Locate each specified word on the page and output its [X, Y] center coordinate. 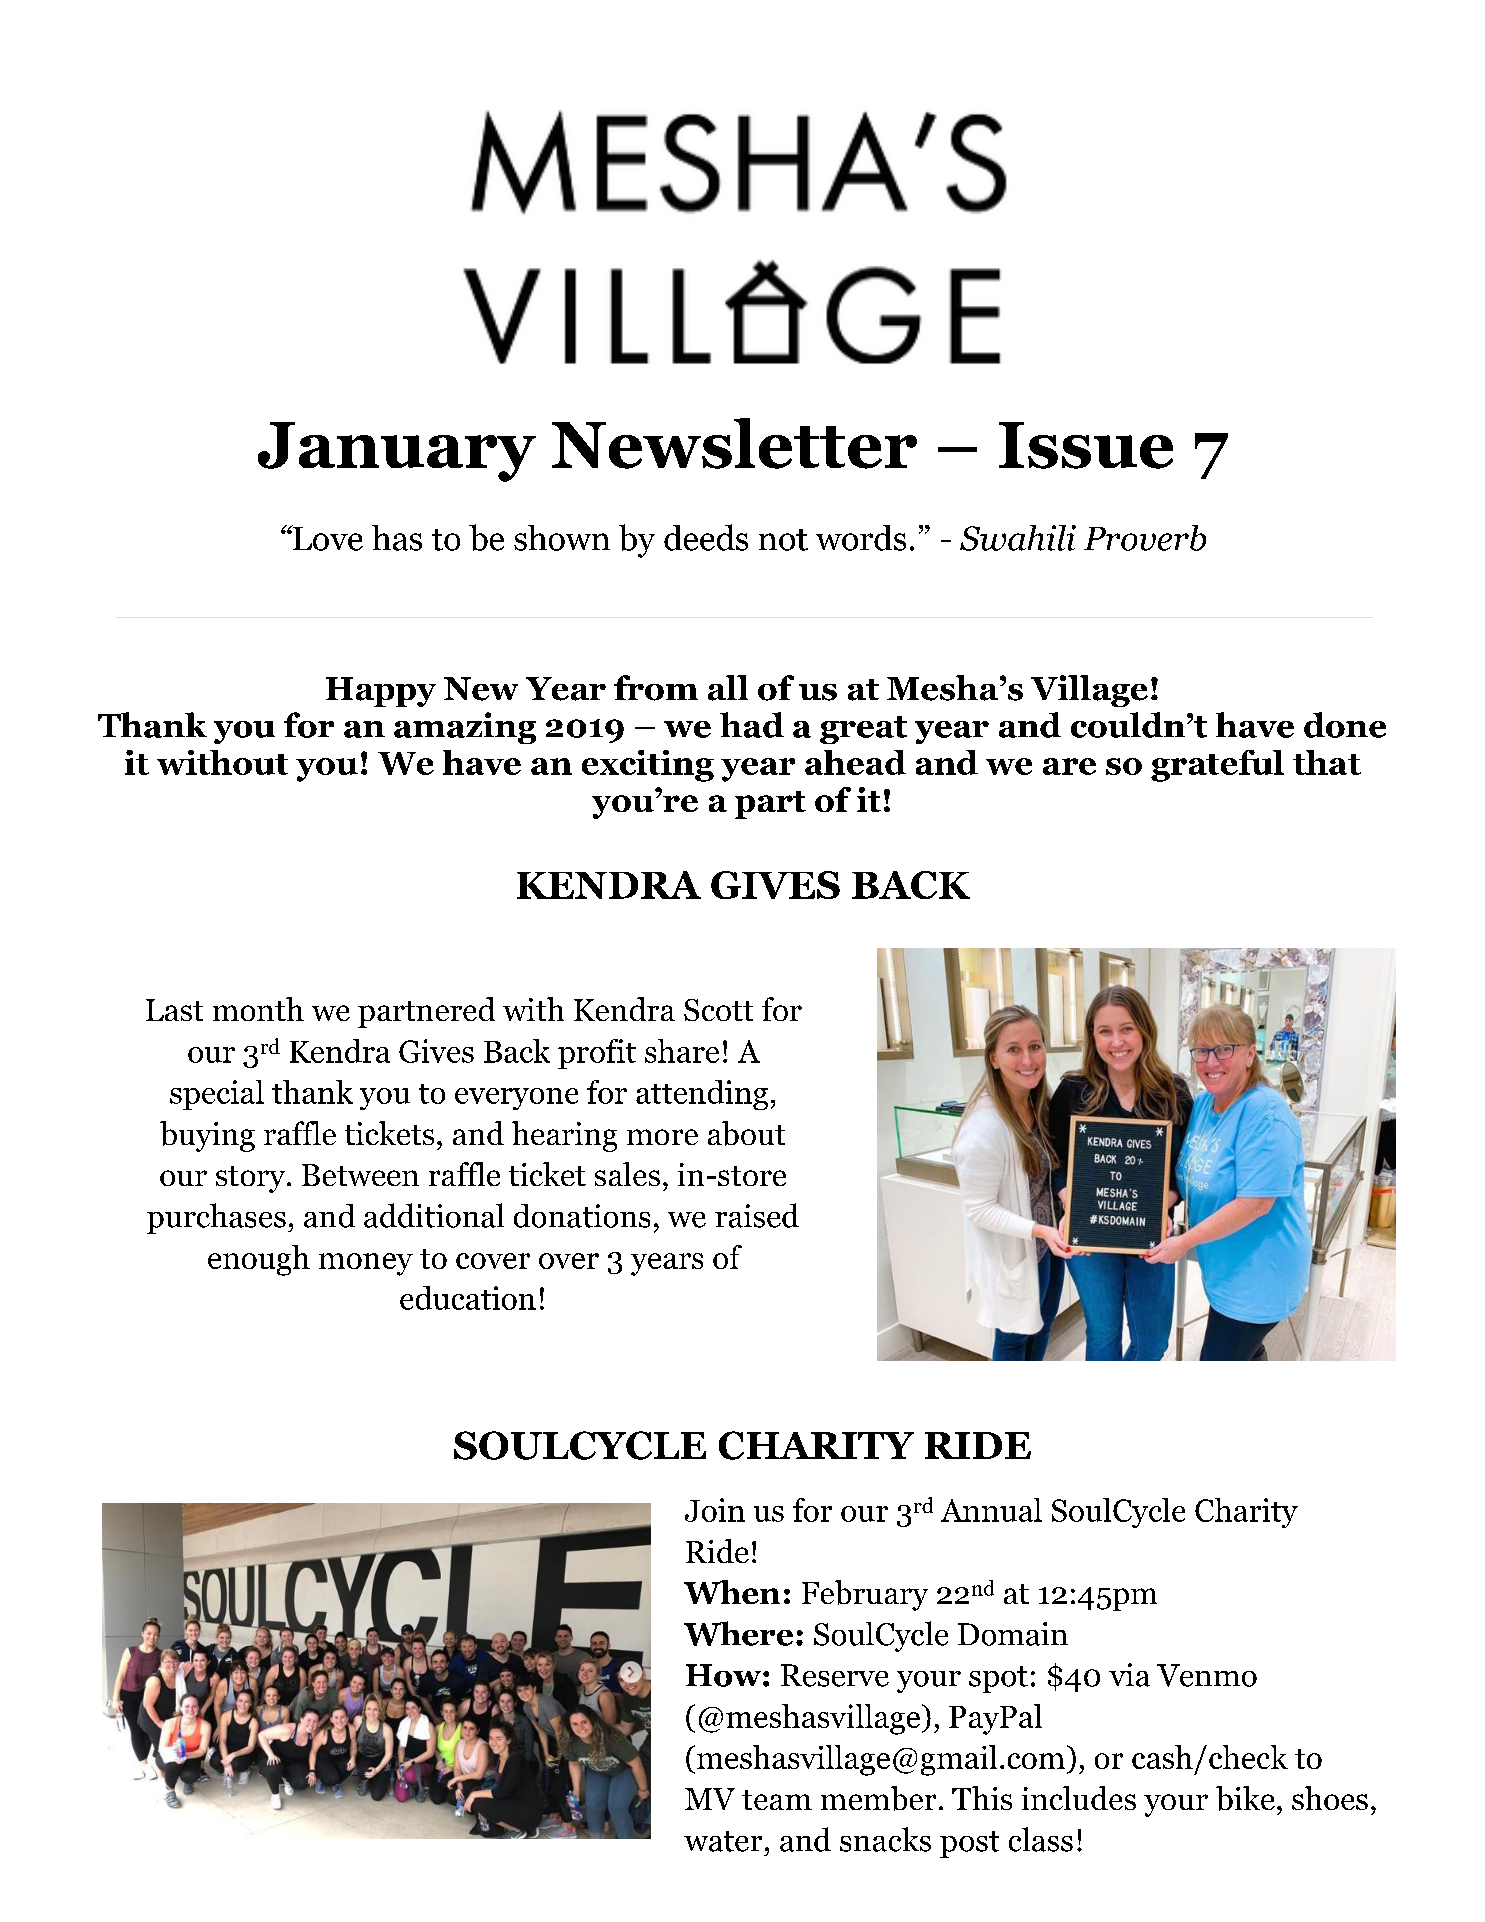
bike [1245, 1798]
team [777, 1800]
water [723, 1841]
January [397, 452]
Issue [1086, 445]
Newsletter [734, 443]
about [746, 1133]
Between [360, 1175]
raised [757, 1215]
